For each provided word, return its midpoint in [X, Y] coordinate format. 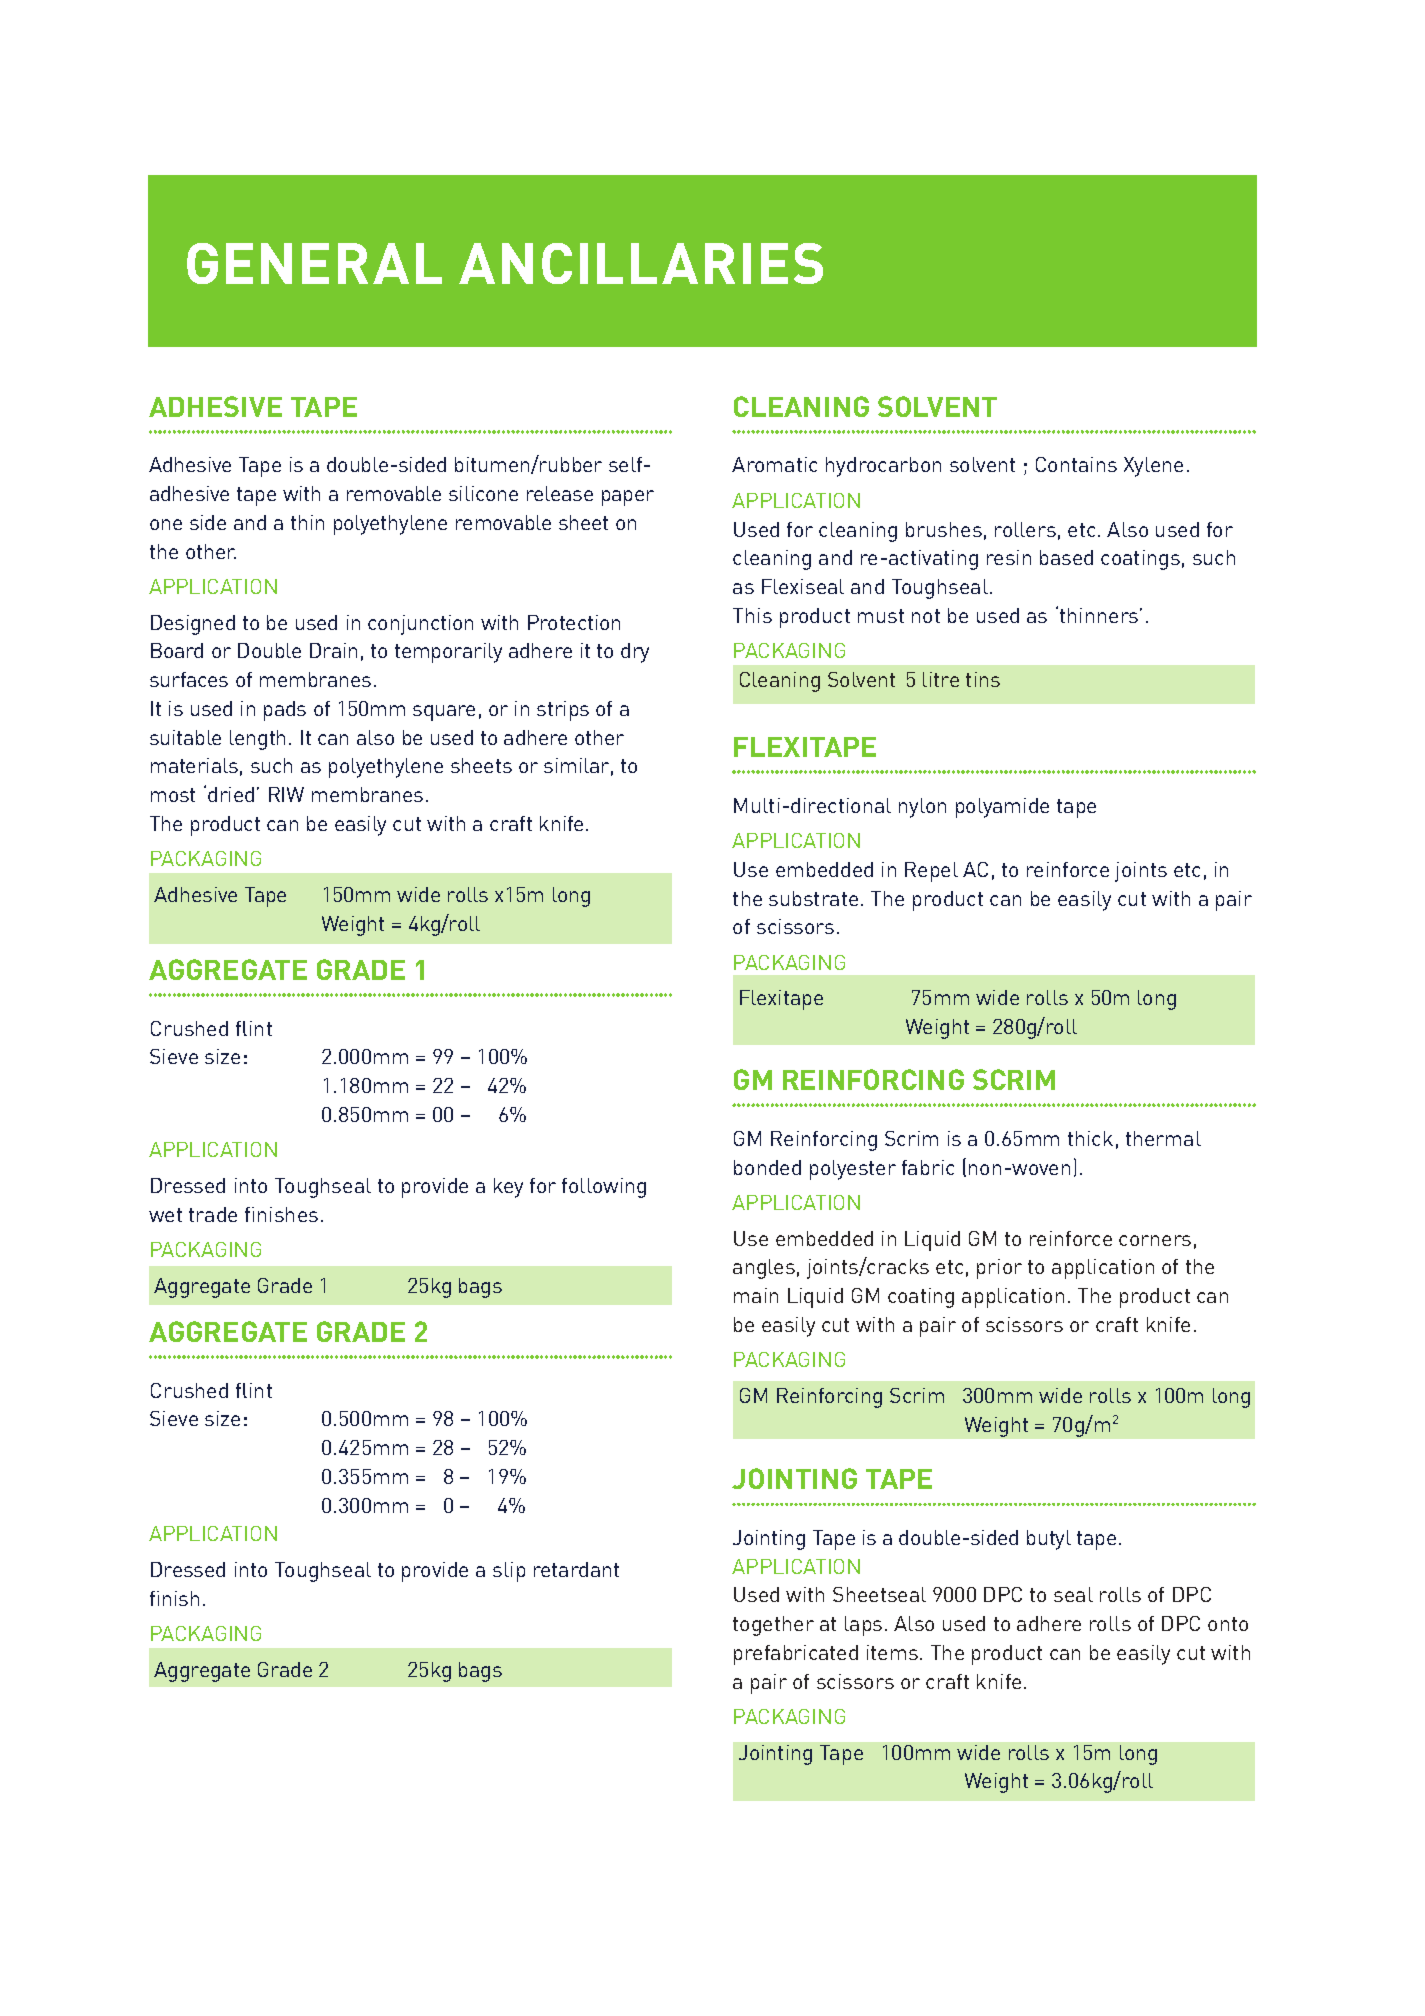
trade [213, 1214]
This [752, 615]
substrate [813, 898]
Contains [1076, 464]
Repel [931, 872]
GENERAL [314, 263]
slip [509, 1572]
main [756, 1295]
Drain [333, 650]
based [1066, 557]
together [773, 1626]
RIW [286, 794]
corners [1155, 1240]
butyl [1049, 1540]
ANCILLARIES [641, 263]
